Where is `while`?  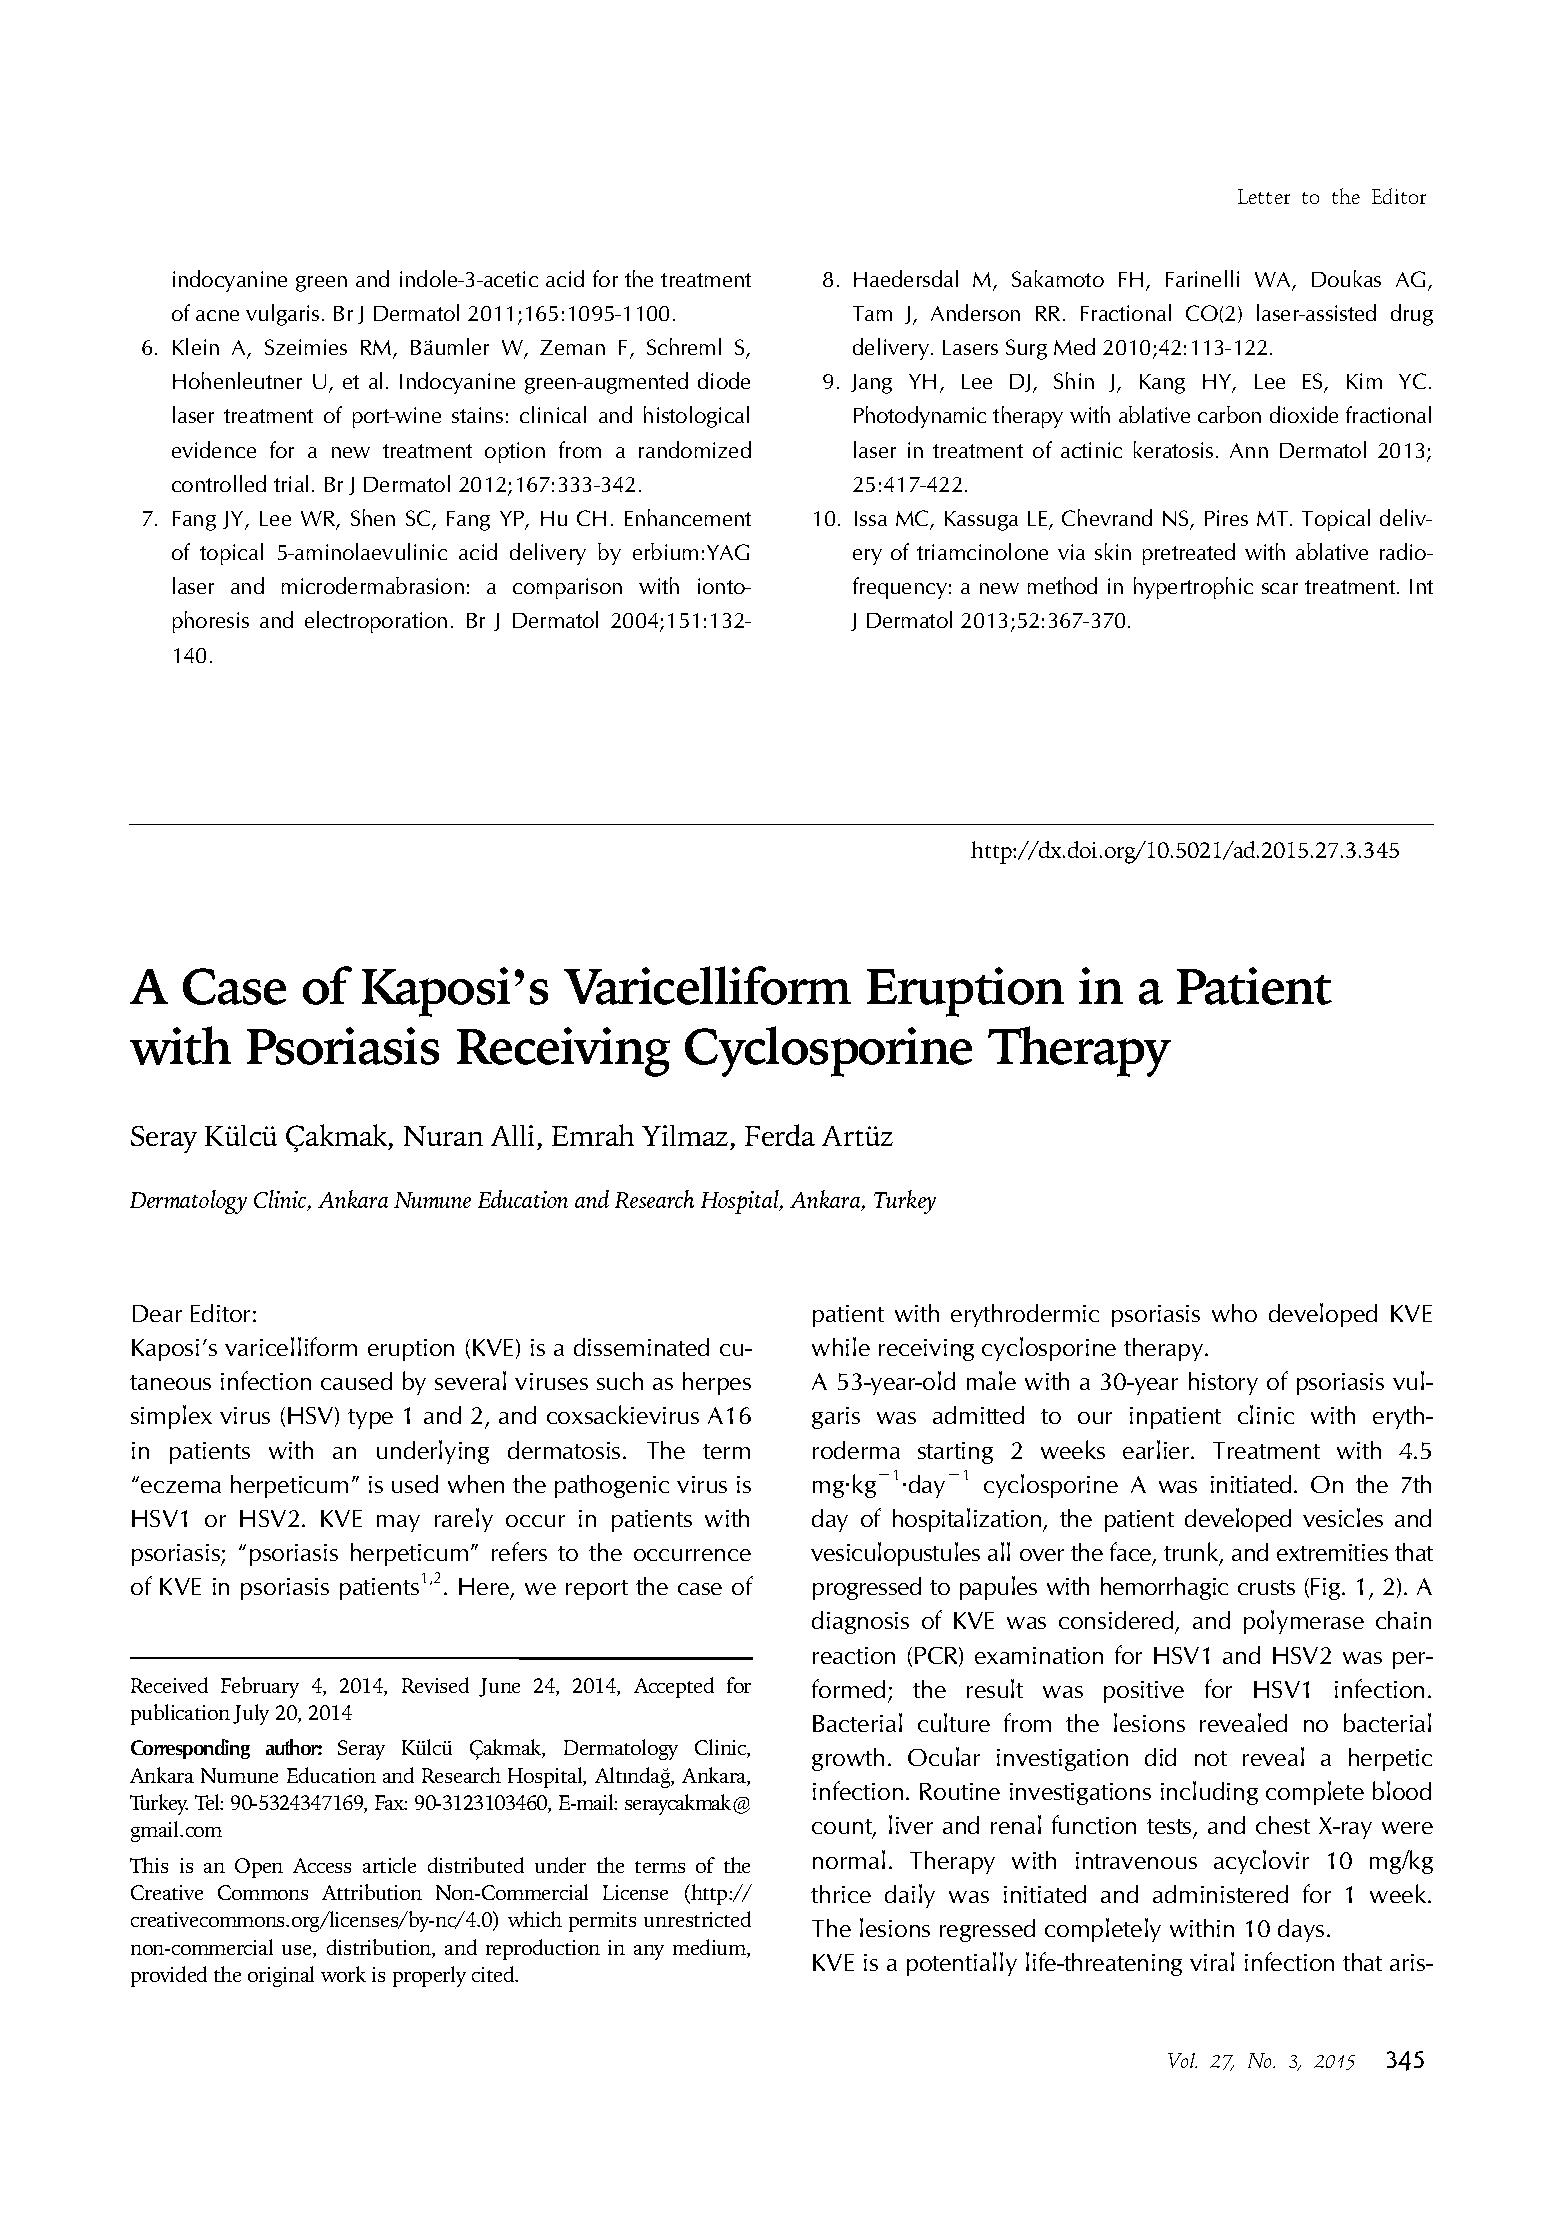
while is located at coordinates (841, 1346).
